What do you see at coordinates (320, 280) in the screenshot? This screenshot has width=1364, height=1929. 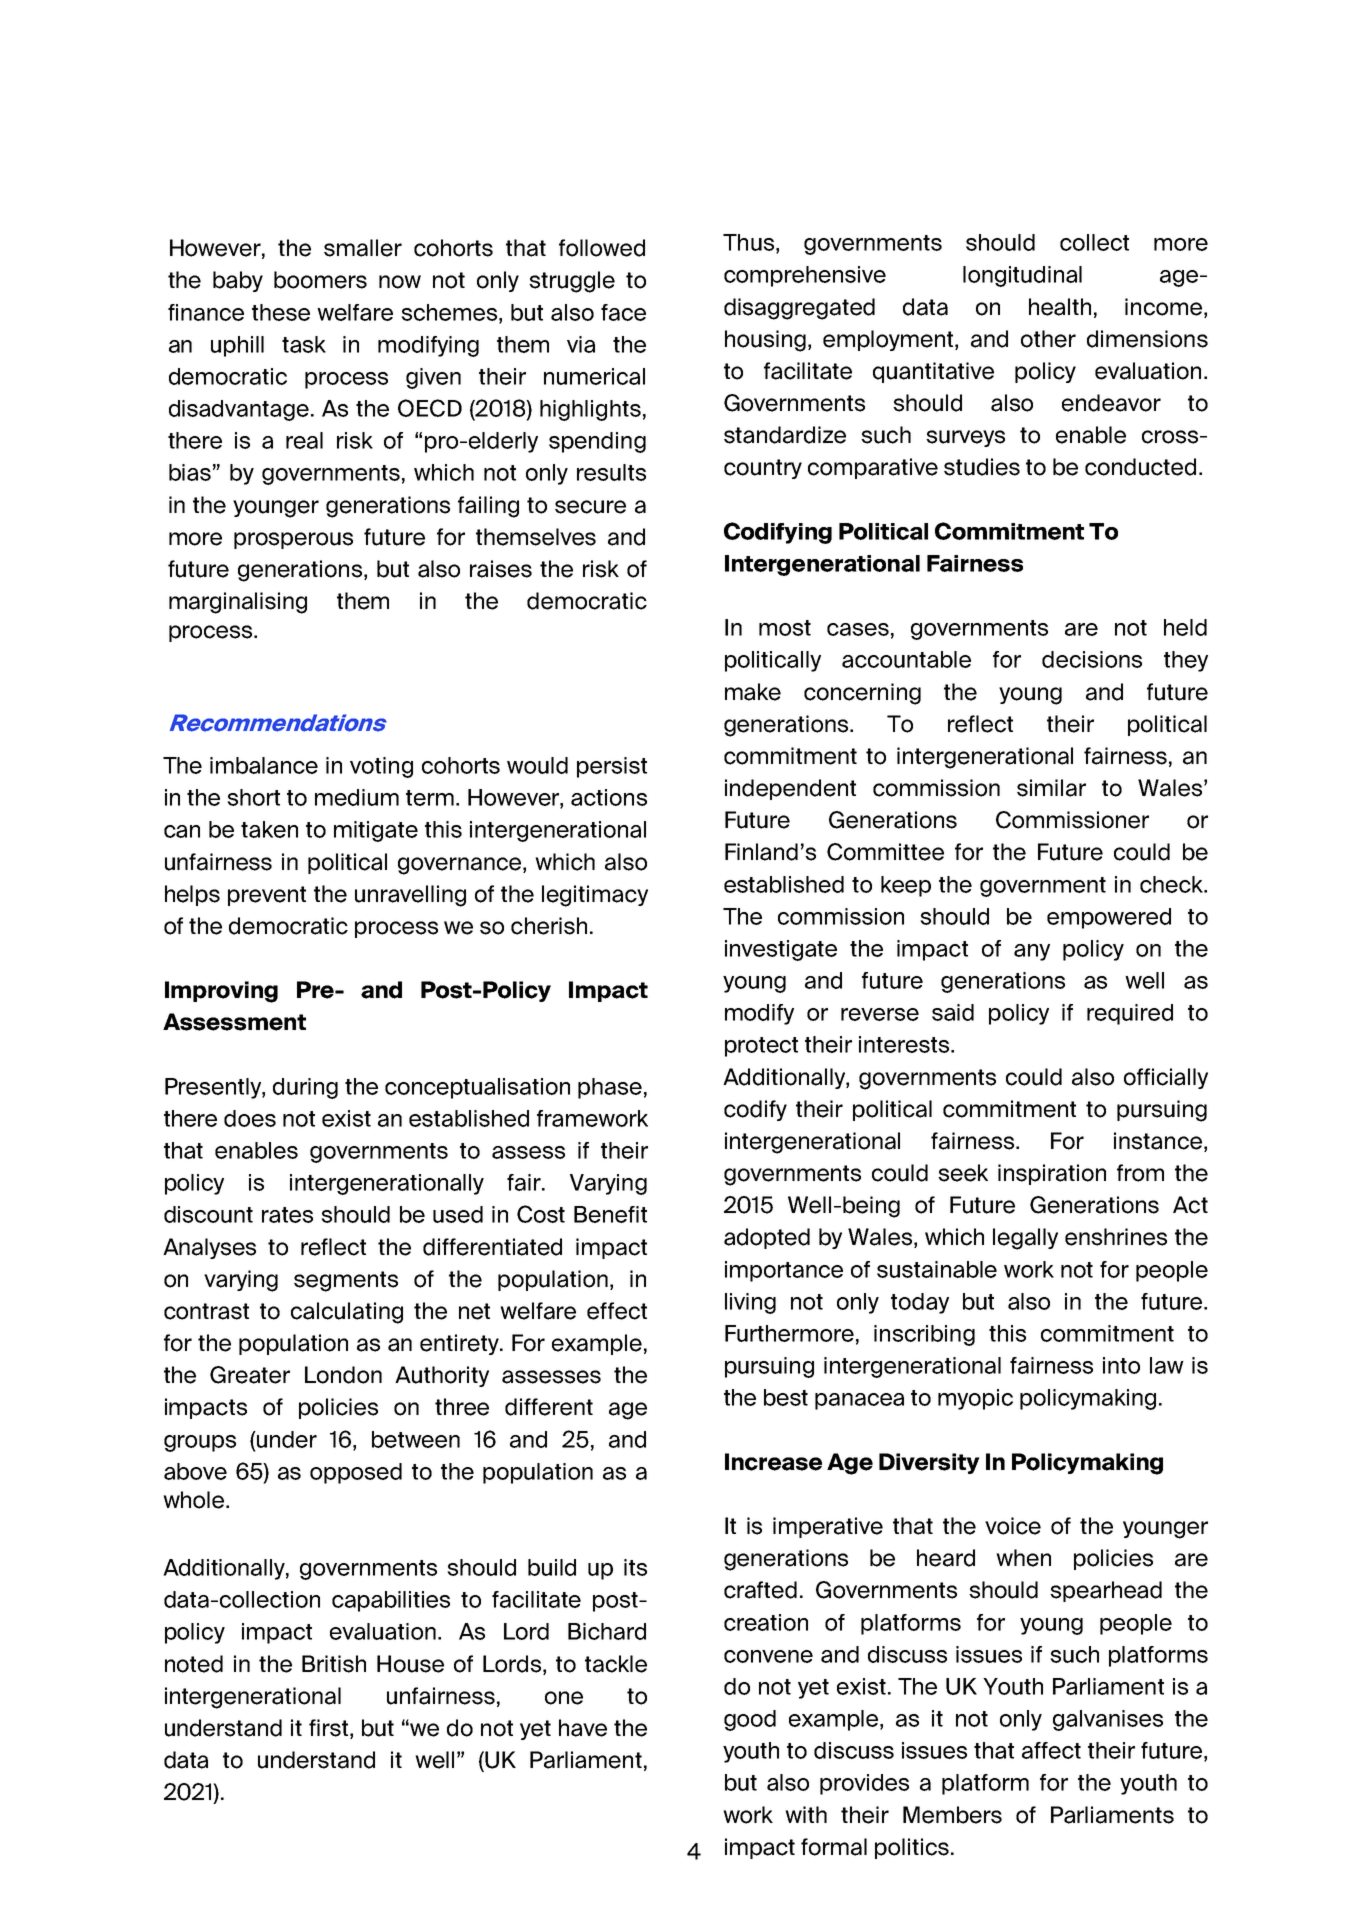 I see `boomers` at bounding box center [320, 280].
